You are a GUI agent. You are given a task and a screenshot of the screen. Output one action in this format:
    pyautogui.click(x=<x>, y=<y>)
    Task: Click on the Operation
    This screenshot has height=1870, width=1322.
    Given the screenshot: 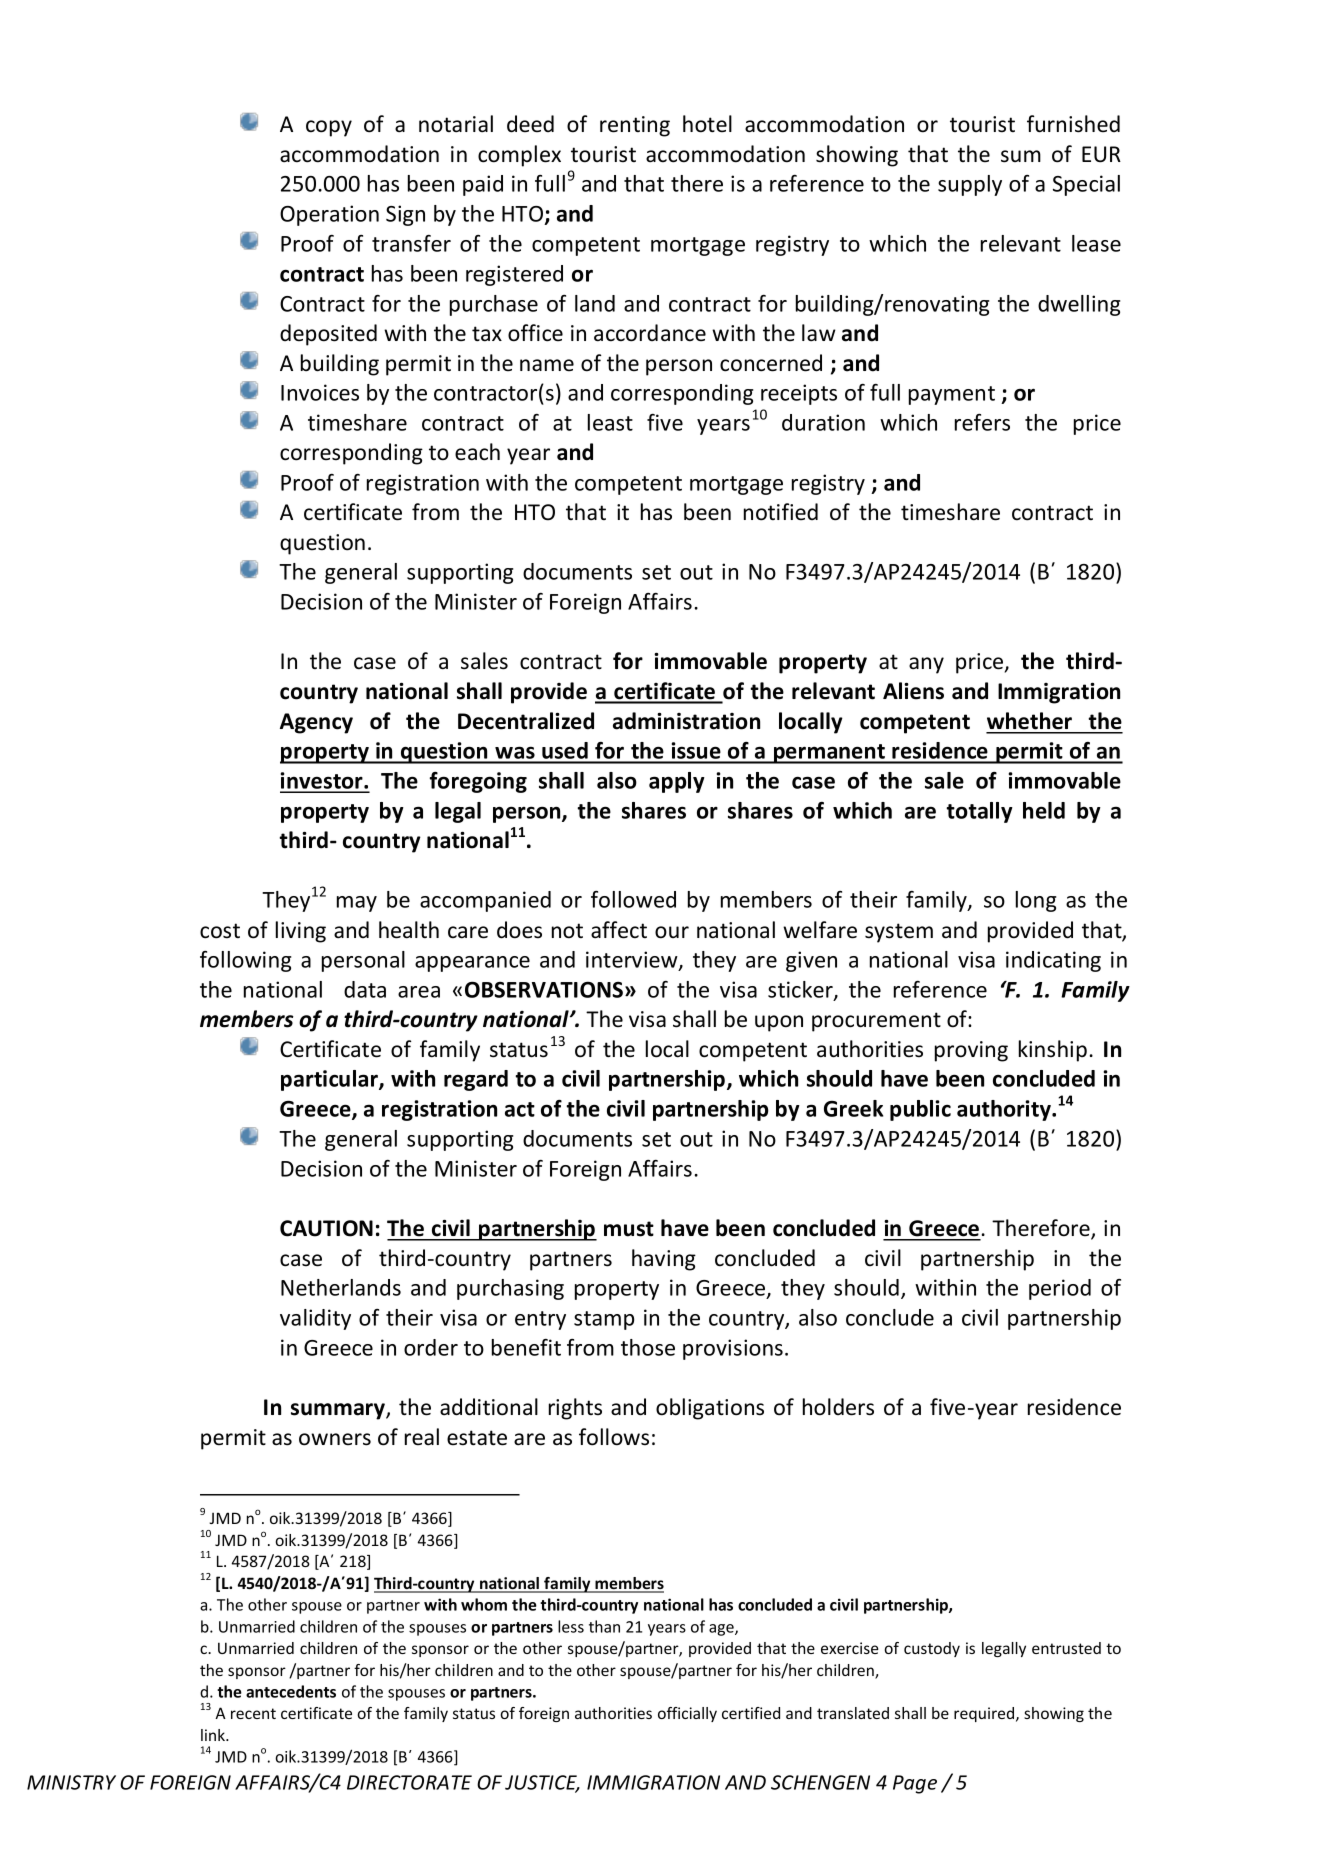 What is the action you would take?
    pyautogui.click(x=329, y=215)
